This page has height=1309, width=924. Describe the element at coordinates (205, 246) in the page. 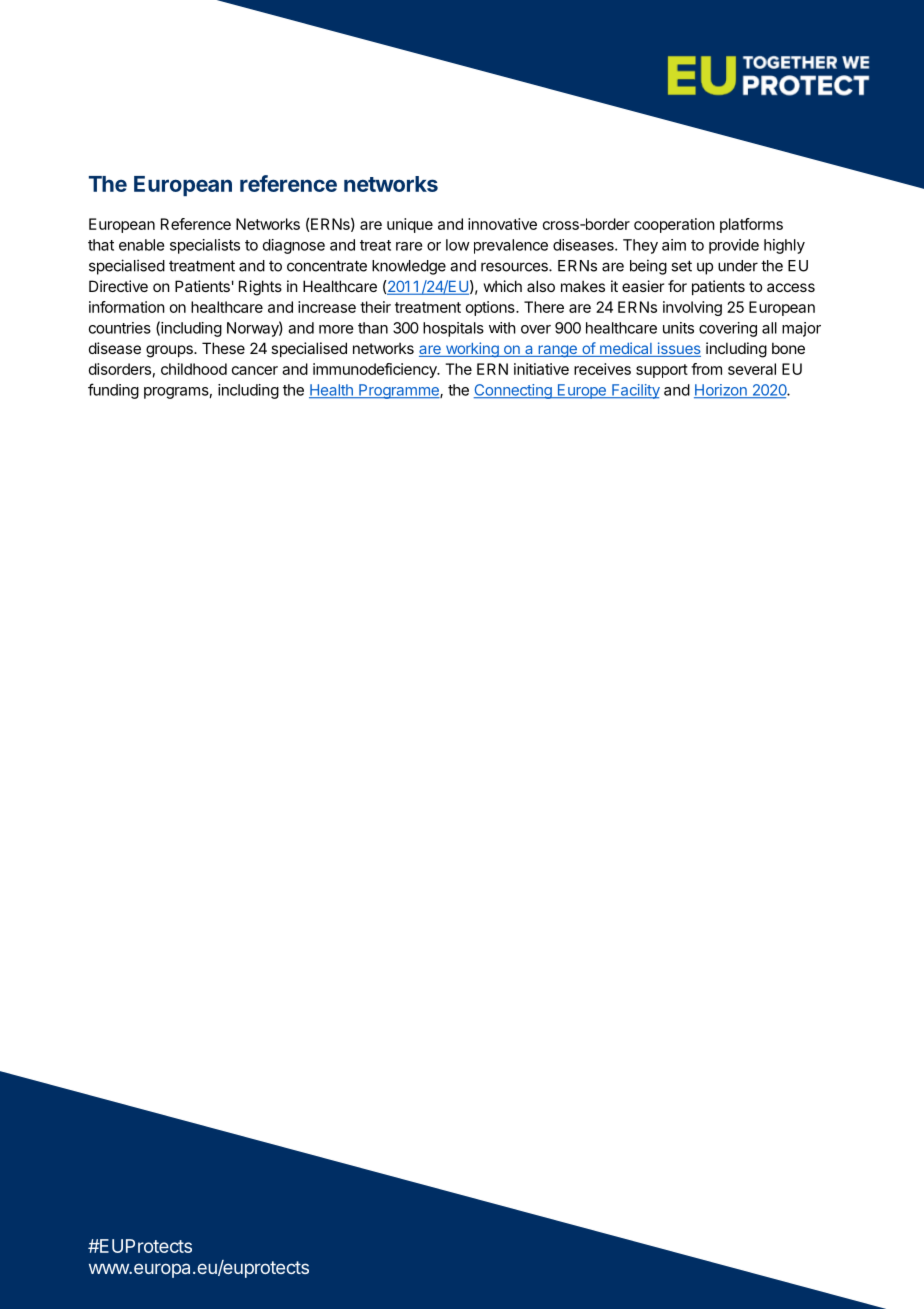

I see `specialists` at that location.
